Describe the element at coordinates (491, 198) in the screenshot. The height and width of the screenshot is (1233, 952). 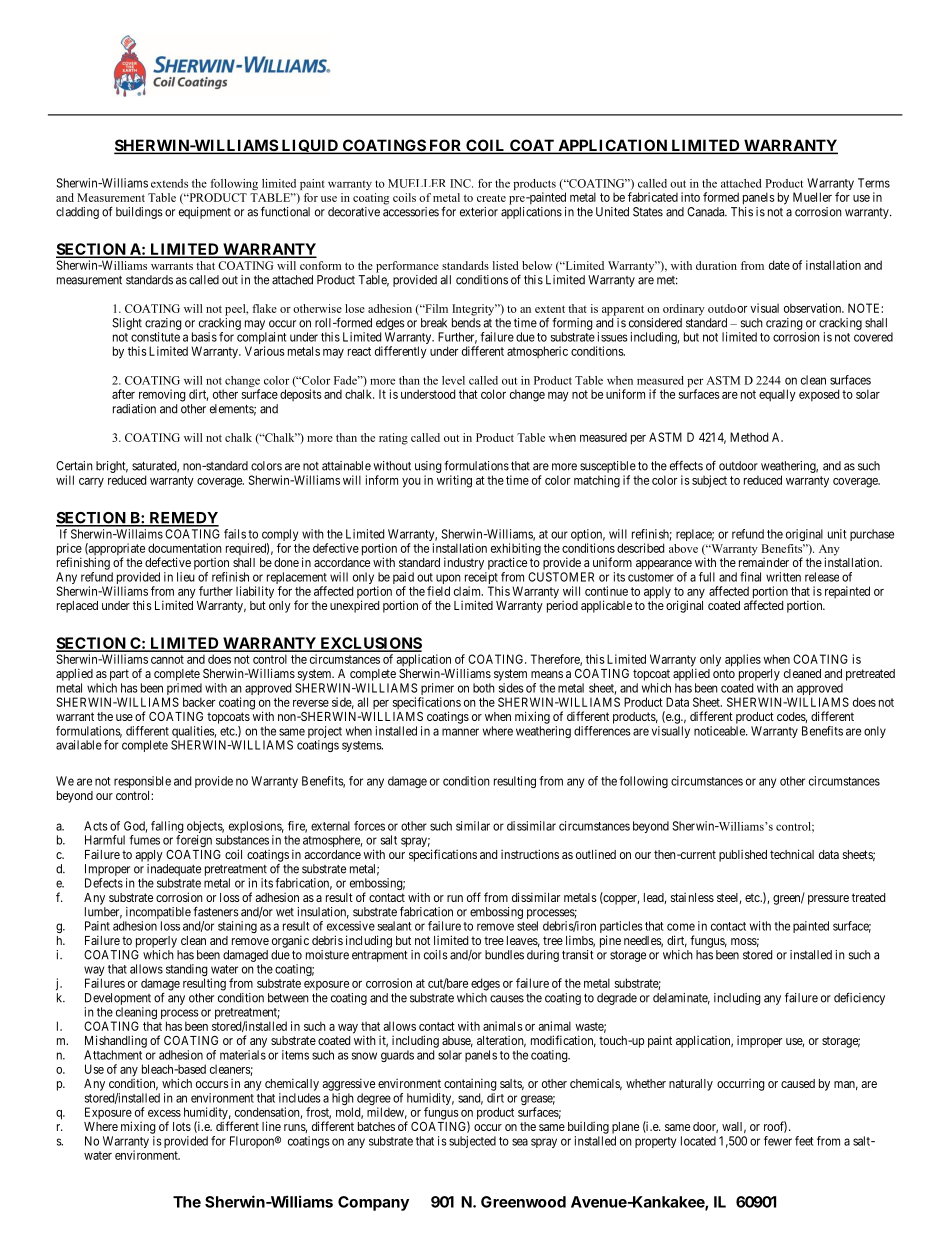
I see `create` at that location.
